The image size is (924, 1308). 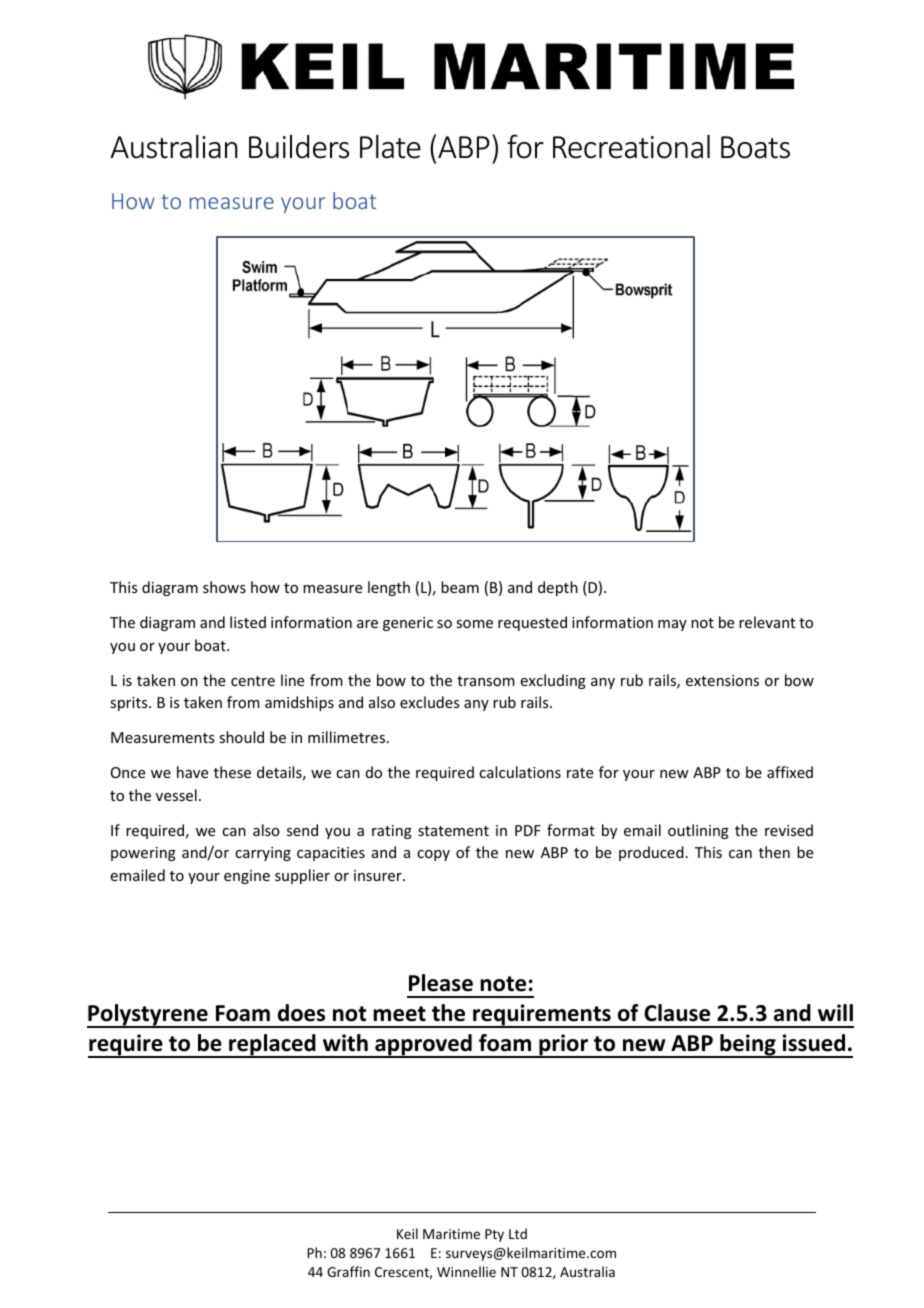 I want to click on transom, so click(x=486, y=681).
